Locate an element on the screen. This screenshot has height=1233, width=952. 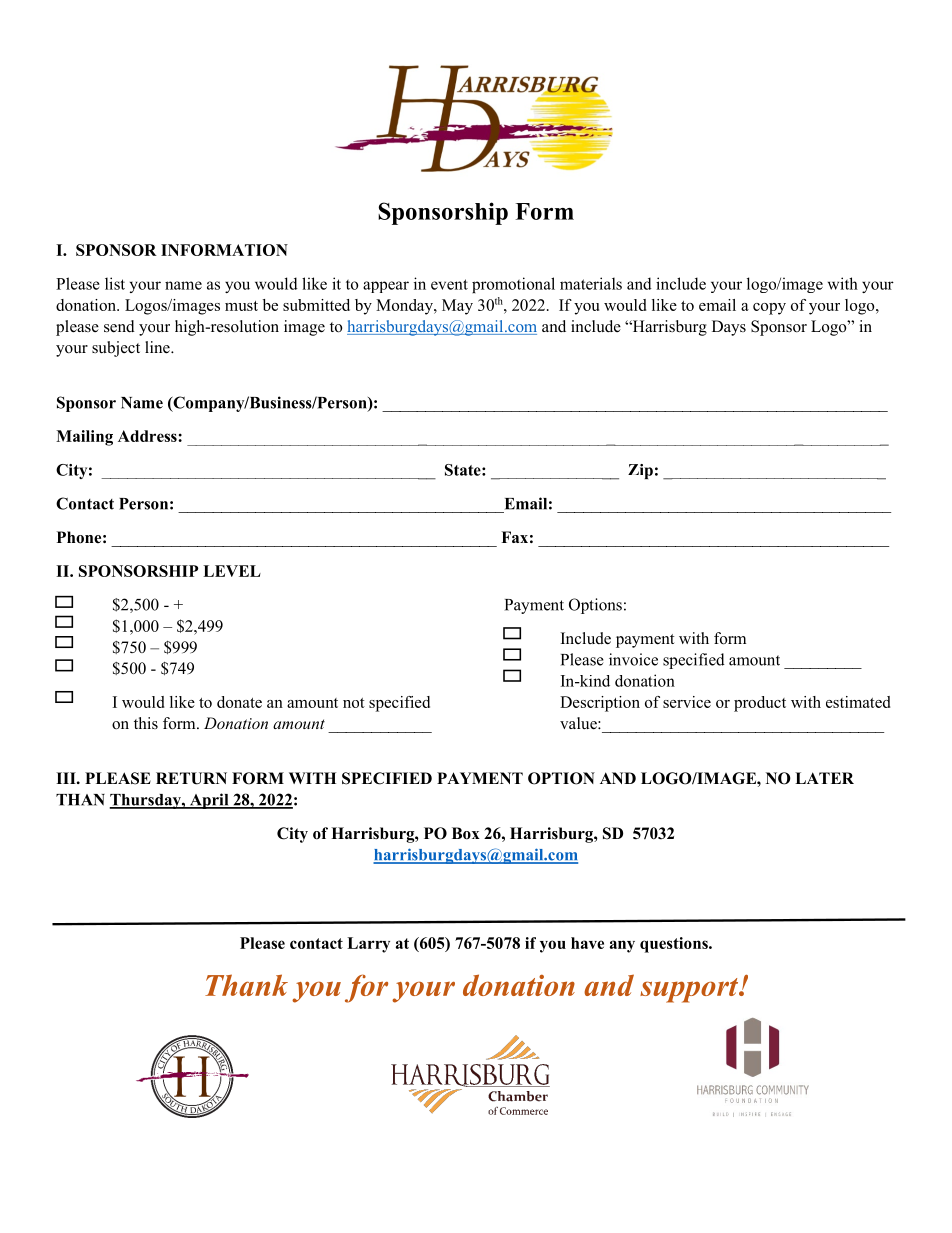
Address is located at coordinates (148, 436).
